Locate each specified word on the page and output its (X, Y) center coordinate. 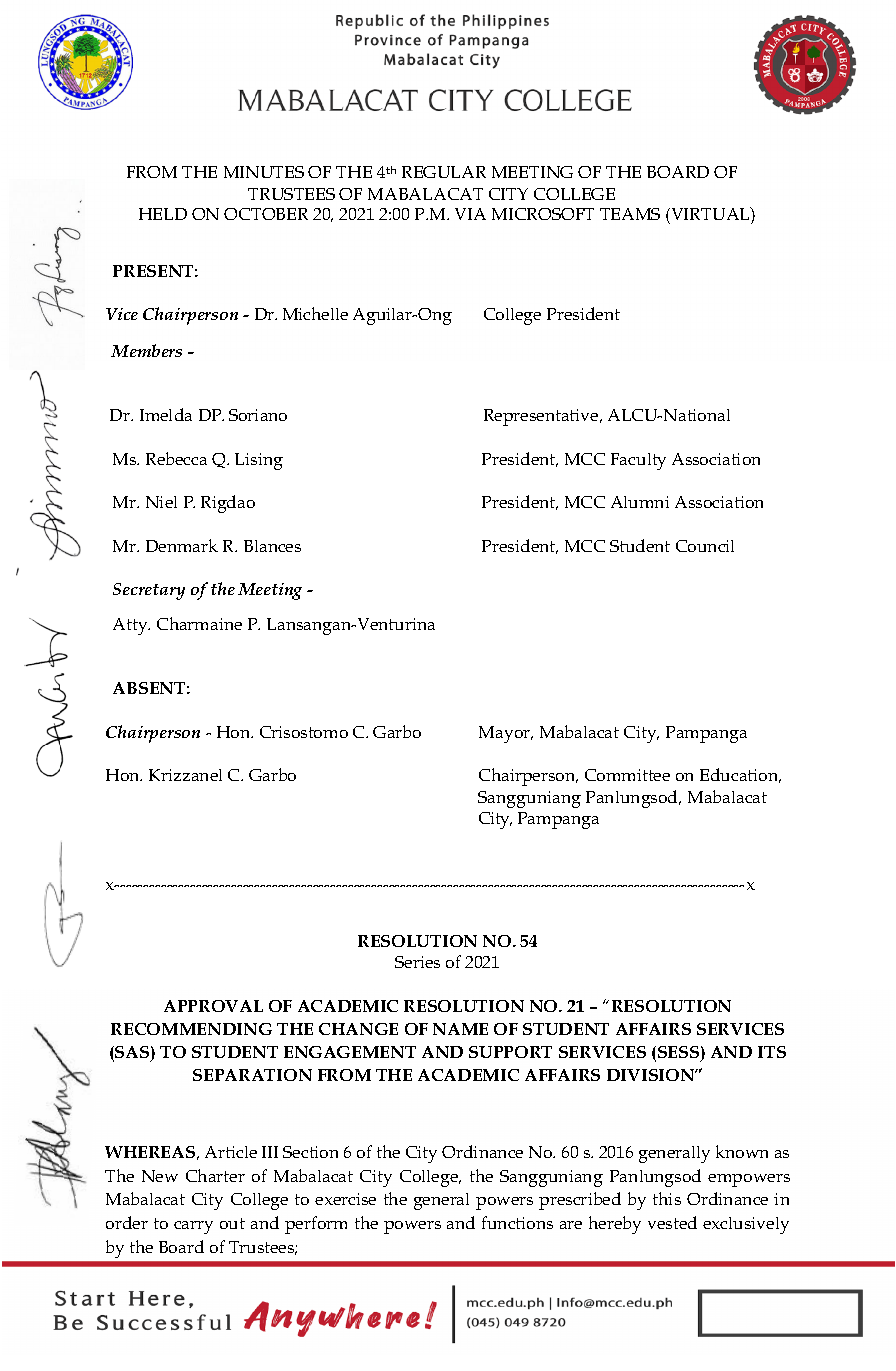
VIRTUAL (710, 213)
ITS (772, 1052)
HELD (163, 214)
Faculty (638, 461)
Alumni (640, 502)
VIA (470, 214)
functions (517, 1222)
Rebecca (176, 458)
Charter (215, 1175)
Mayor (506, 734)
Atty (131, 626)
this (667, 1198)
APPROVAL (213, 1006)
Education (740, 775)
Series (417, 962)
